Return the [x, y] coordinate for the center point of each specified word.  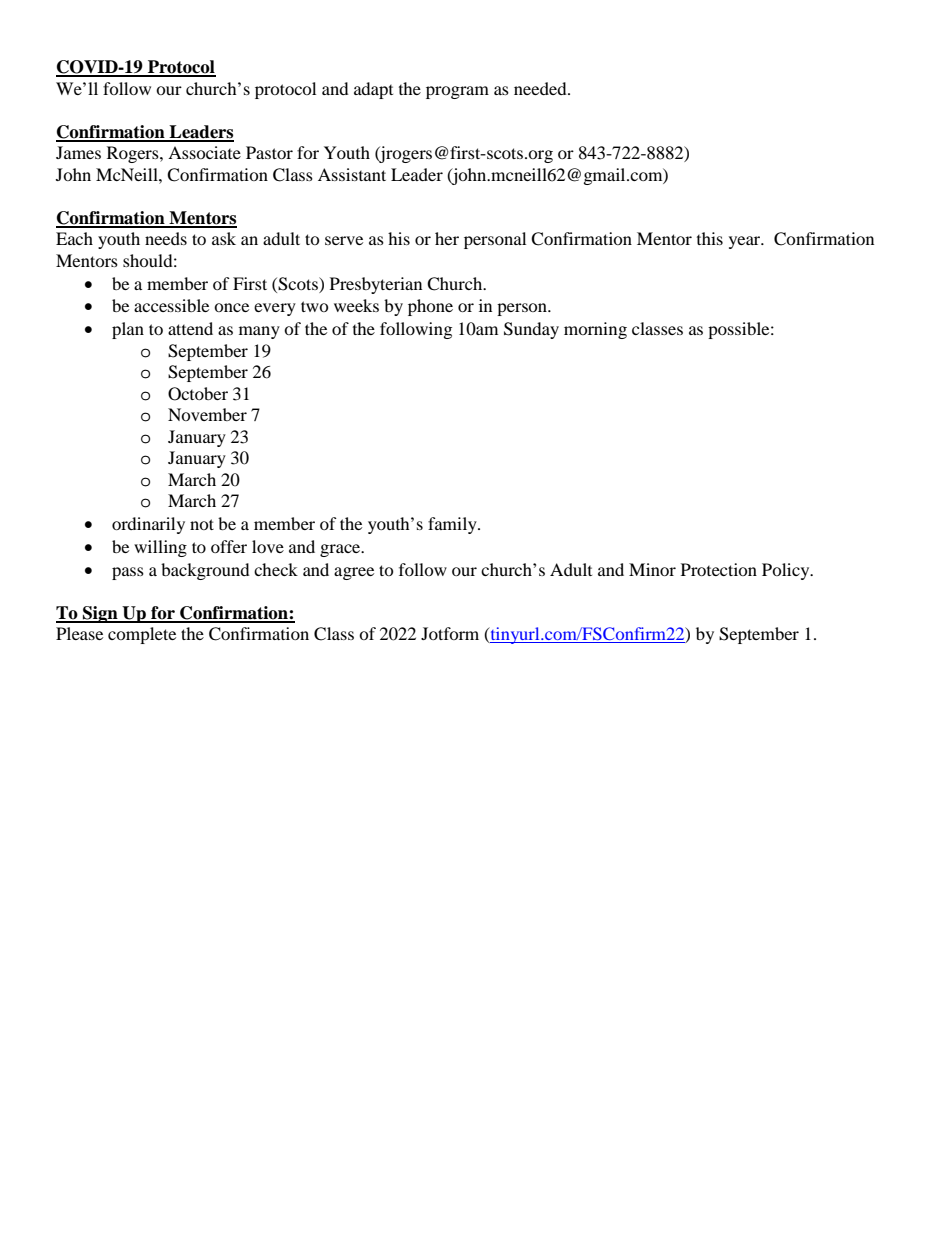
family [453, 525]
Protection [719, 569]
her [447, 238]
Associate [204, 152]
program [457, 92]
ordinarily [148, 525]
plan [128, 330]
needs [166, 238]
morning [595, 330]
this [710, 238]
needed [541, 88]
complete [142, 635]
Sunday [531, 330]
